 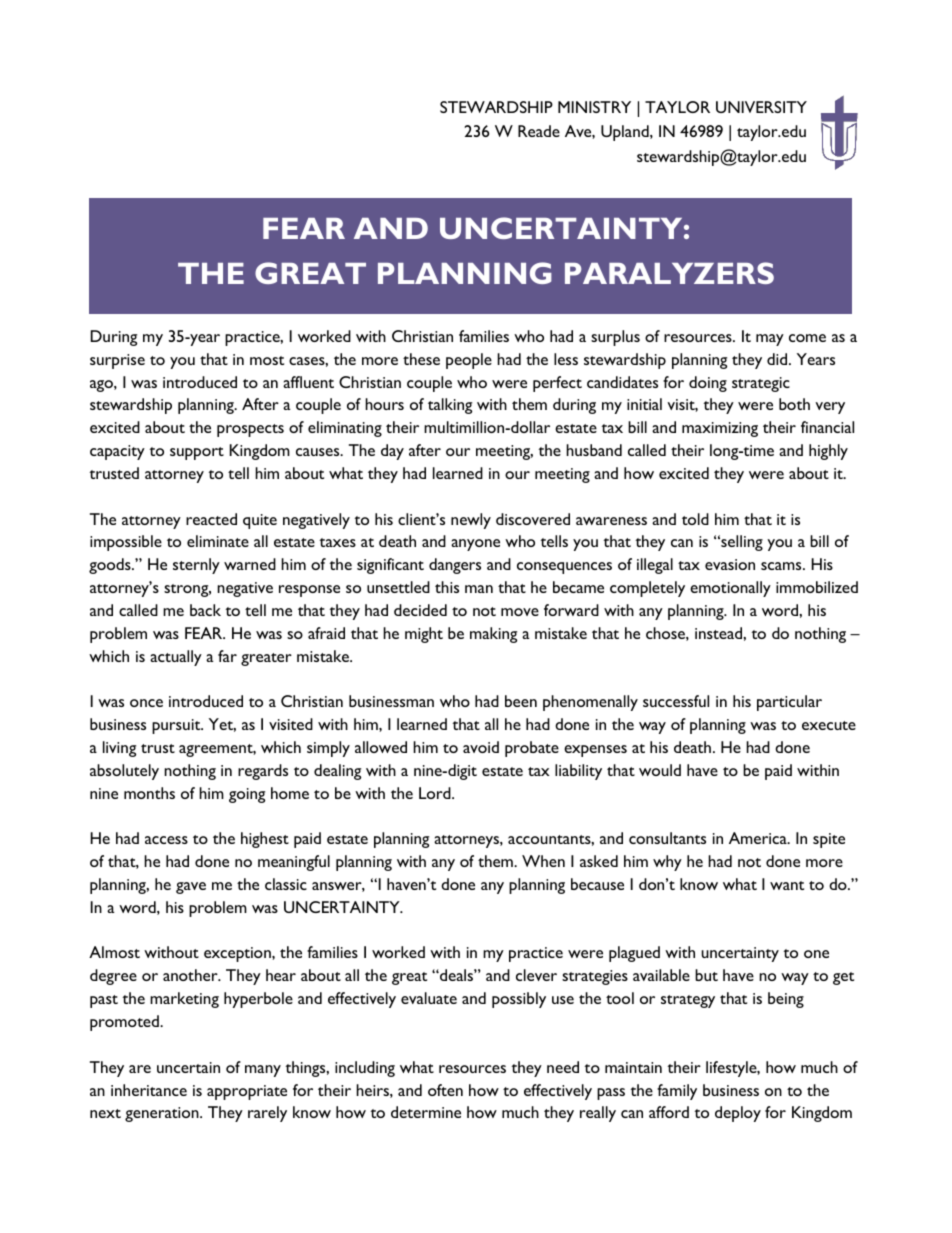 What do you see at coordinates (149, 1090) in the page?
I see `inheritance` at bounding box center [149, 1090].
